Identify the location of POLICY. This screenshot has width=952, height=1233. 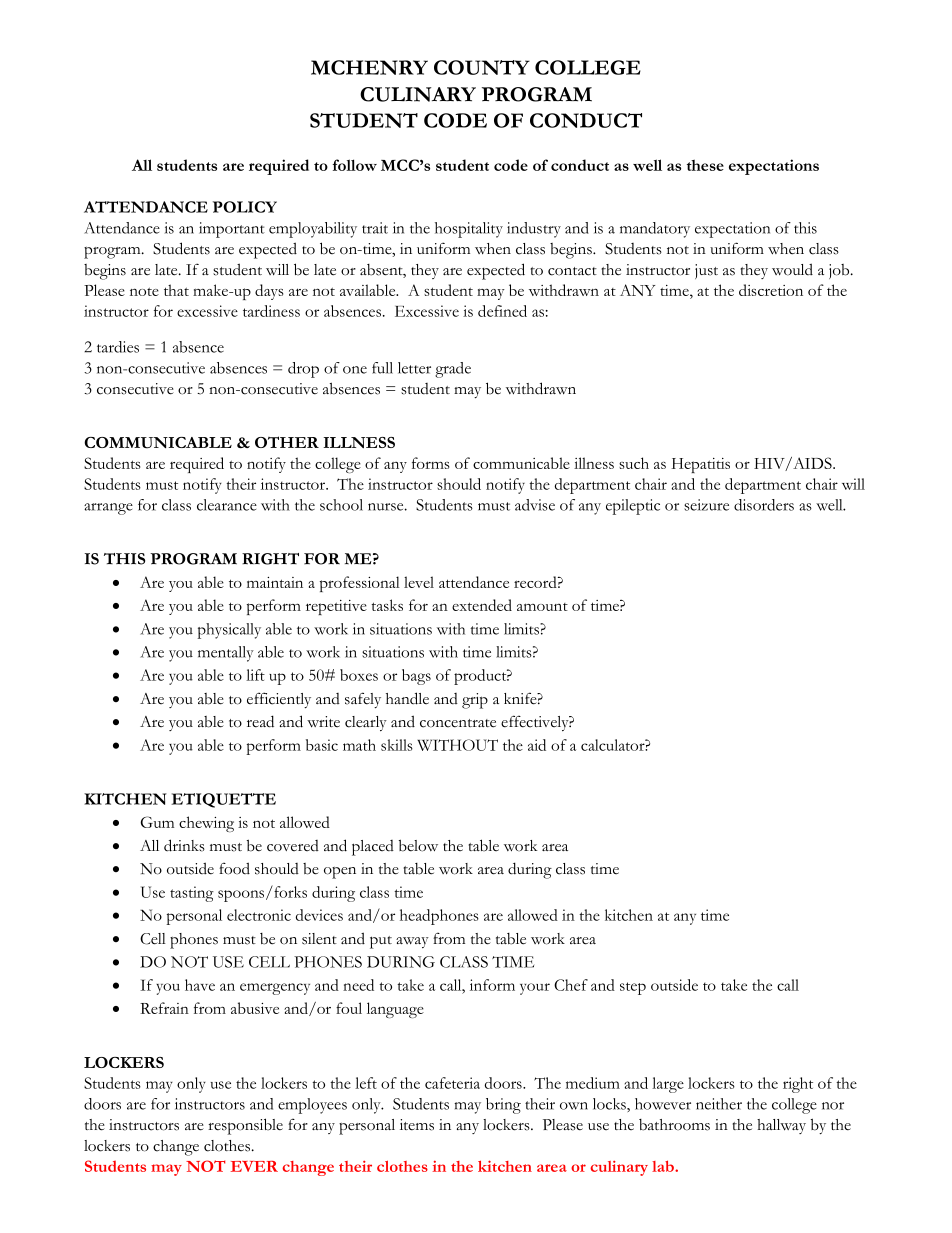
(245, 207).
